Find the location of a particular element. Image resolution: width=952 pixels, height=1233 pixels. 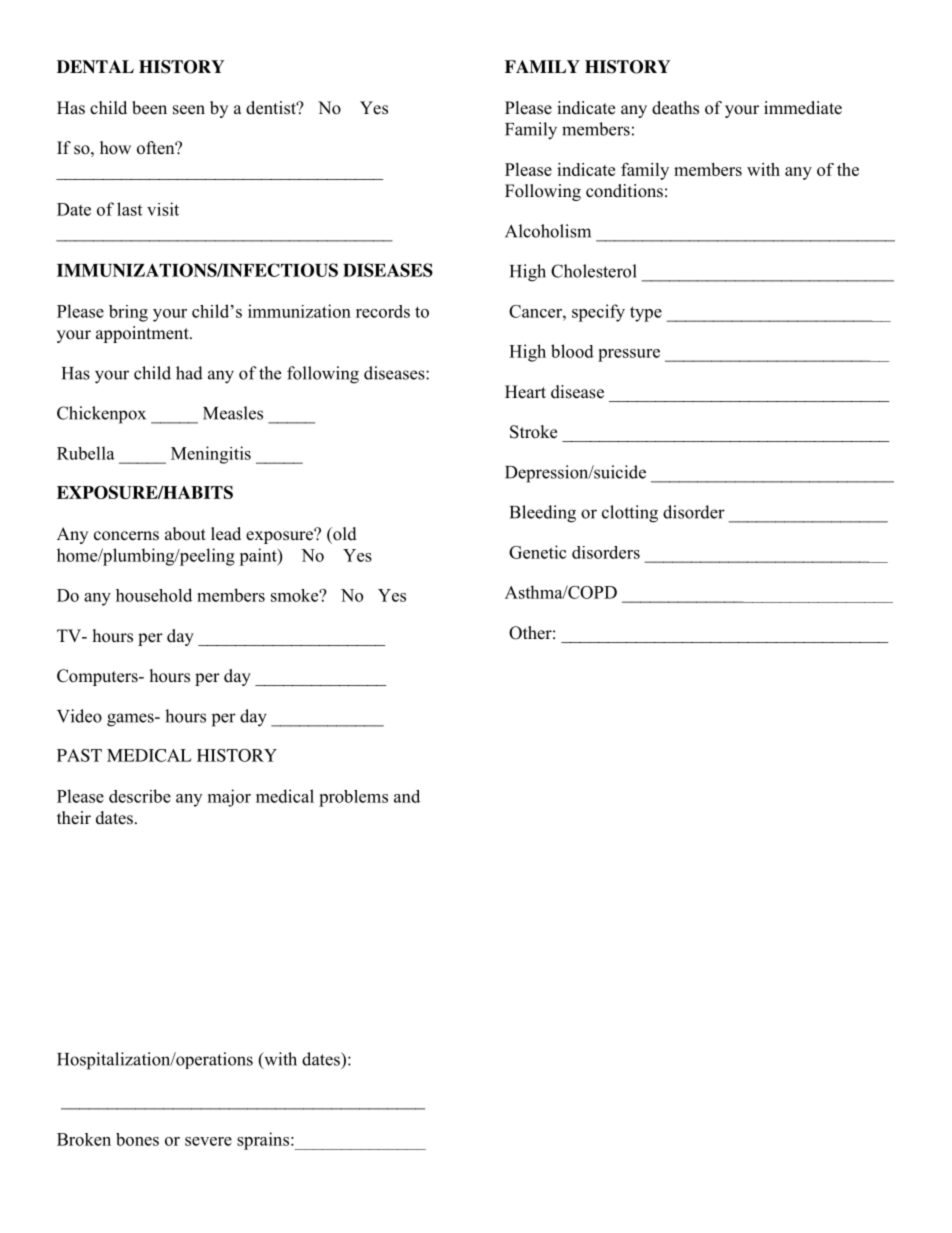

been is located at coordinates (149, 108).
